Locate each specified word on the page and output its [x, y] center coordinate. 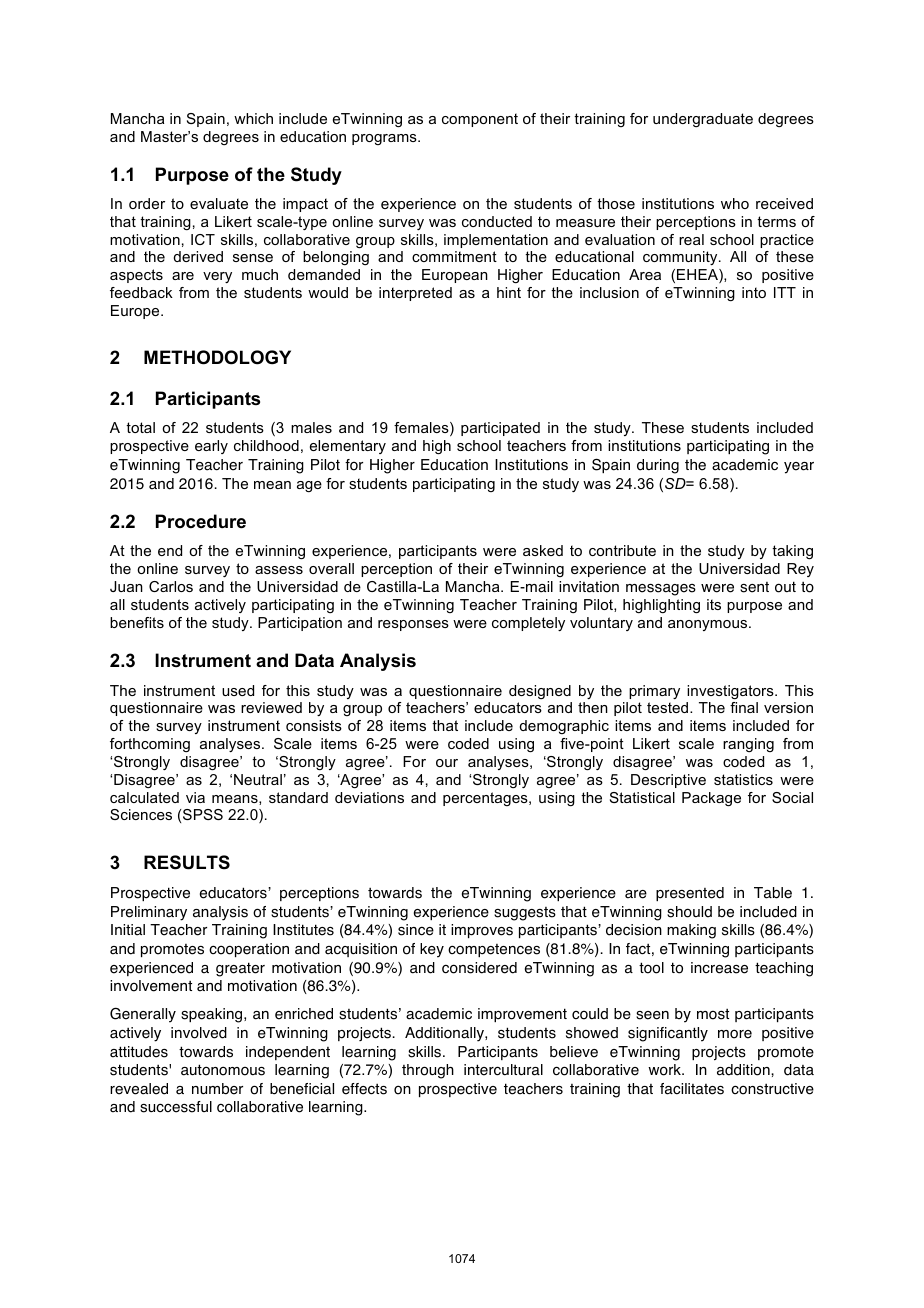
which [253, 118]
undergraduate [703, 120]
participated [500, 429]
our [447, 763]
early [211, 447]
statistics [743, 779]
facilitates [692, 1089]
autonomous [223, 1070]
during [658, 466]
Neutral [258, 779]
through [428, 1071]
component [480, 120]
